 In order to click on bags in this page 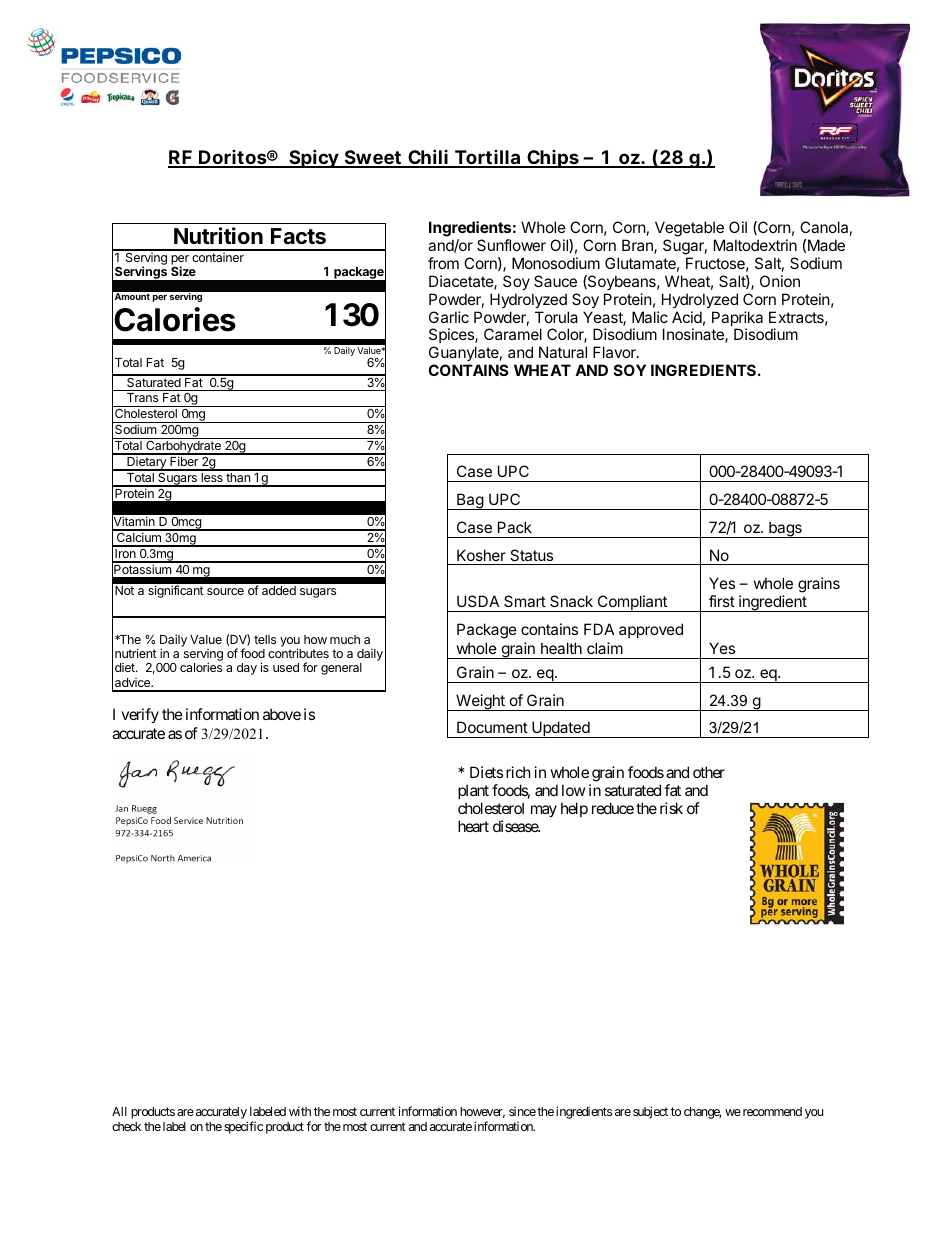, I will do `click(785, 529)`.
